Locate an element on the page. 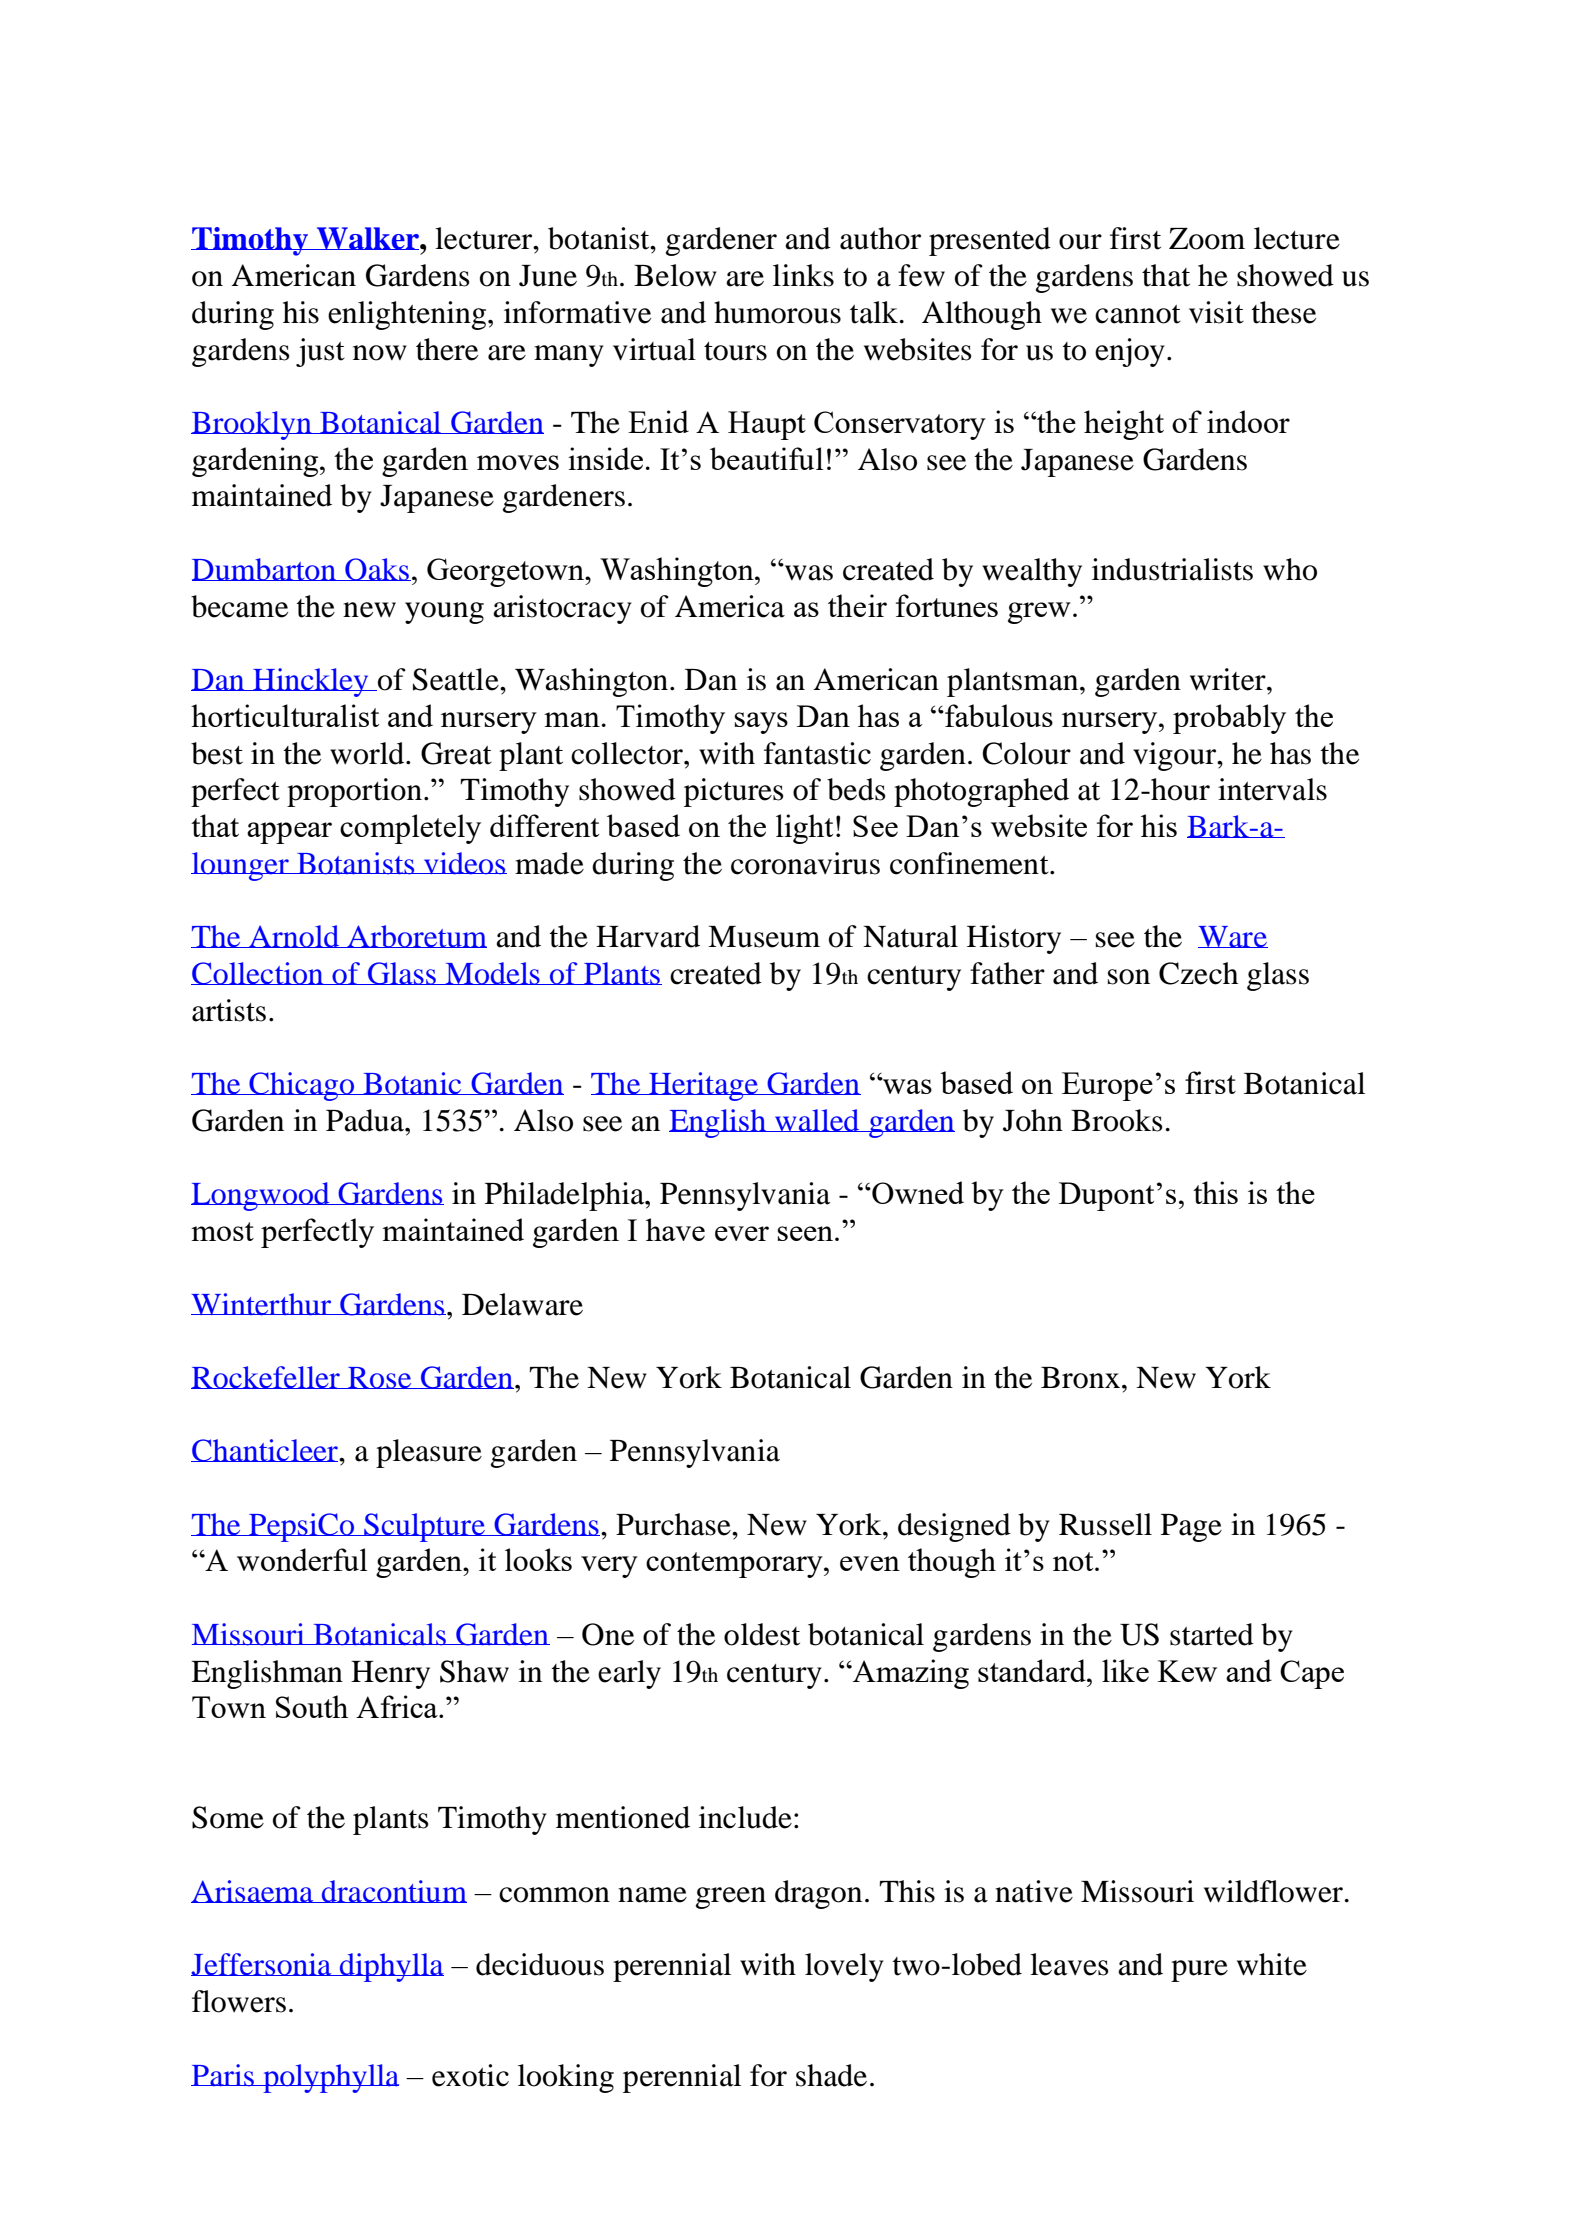  humorous is located at coordinates (777, 312).
